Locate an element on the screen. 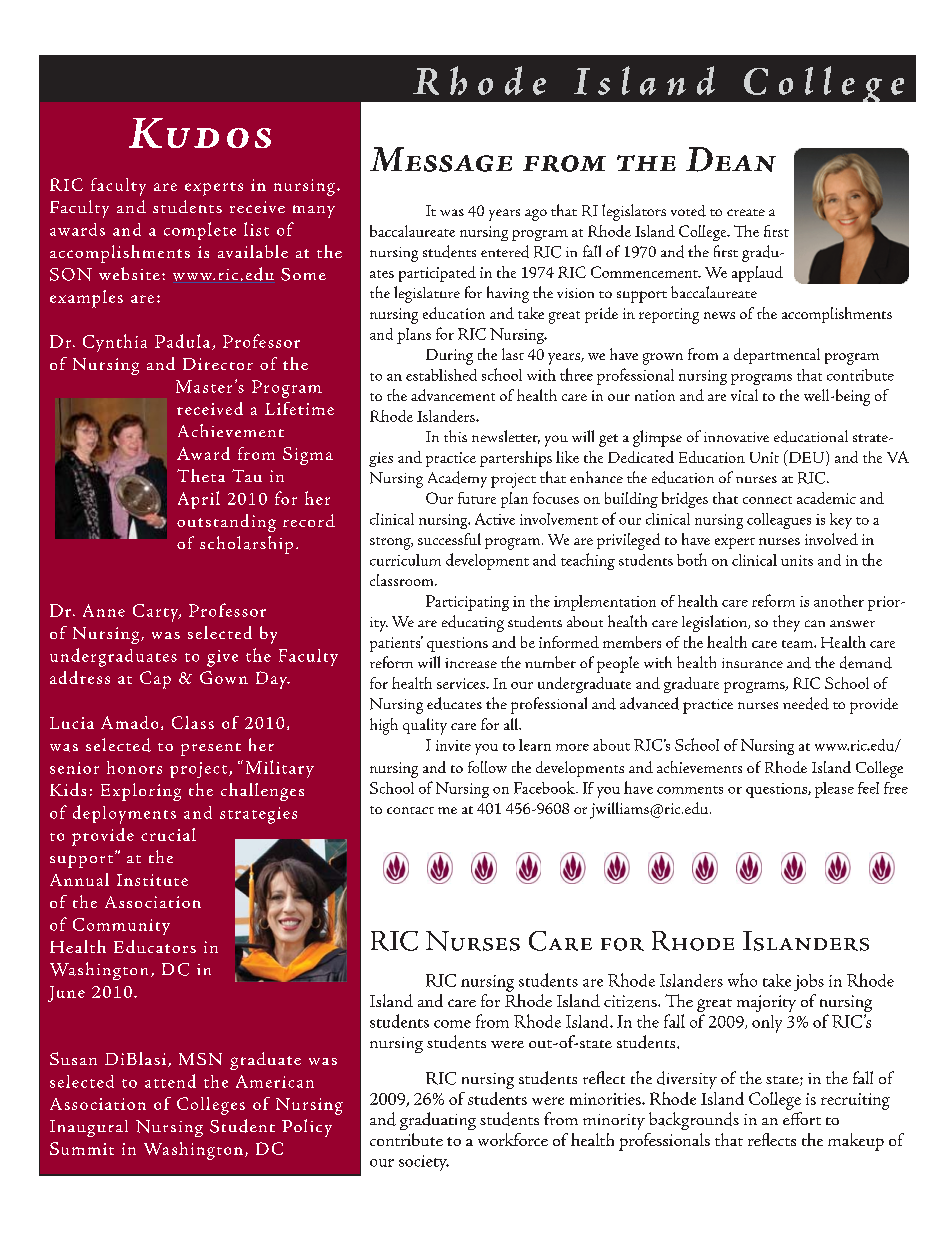 The image size is (952, 1233). Cap is located at coordinates (155, 680).
